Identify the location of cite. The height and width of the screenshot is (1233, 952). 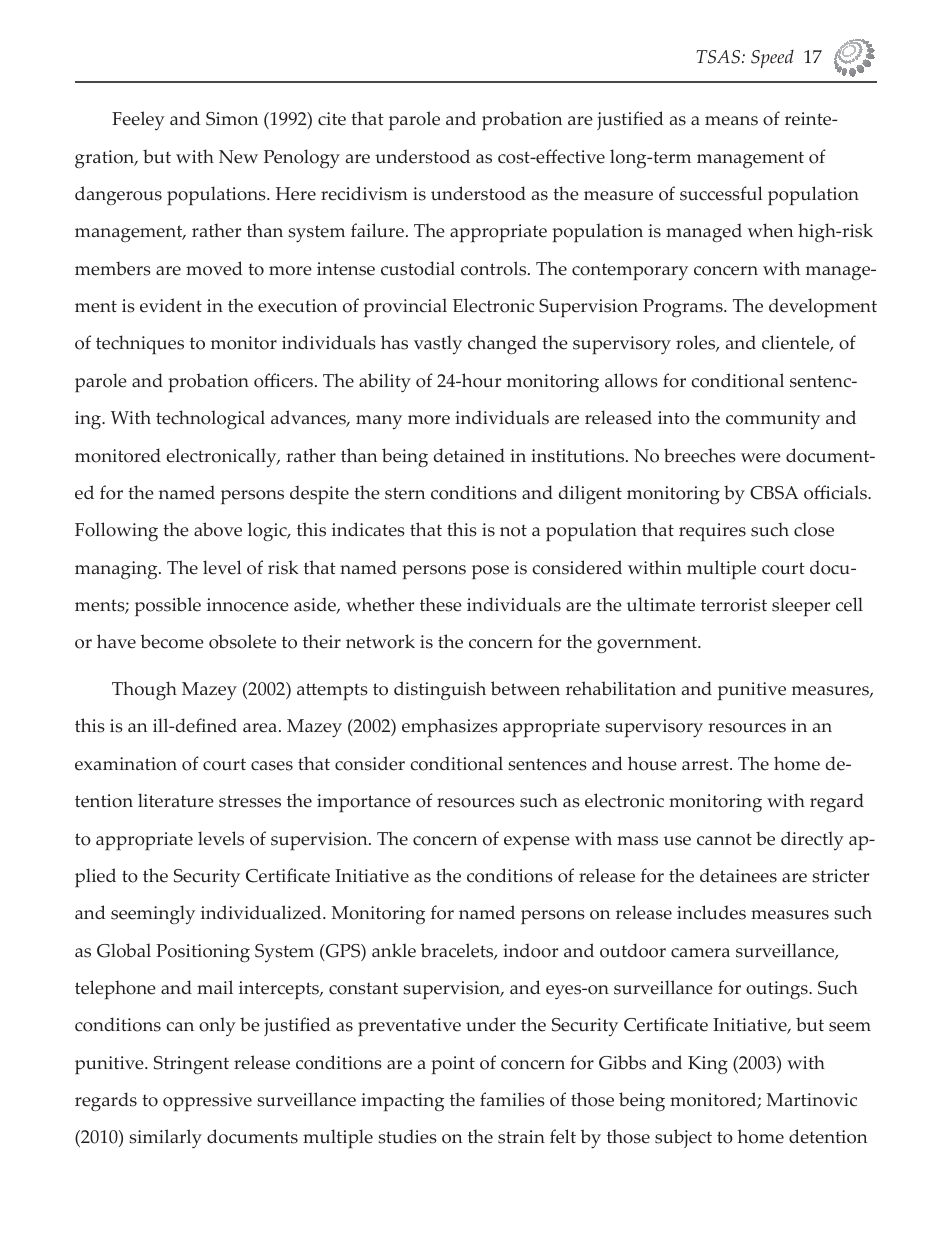
(332, 119).
